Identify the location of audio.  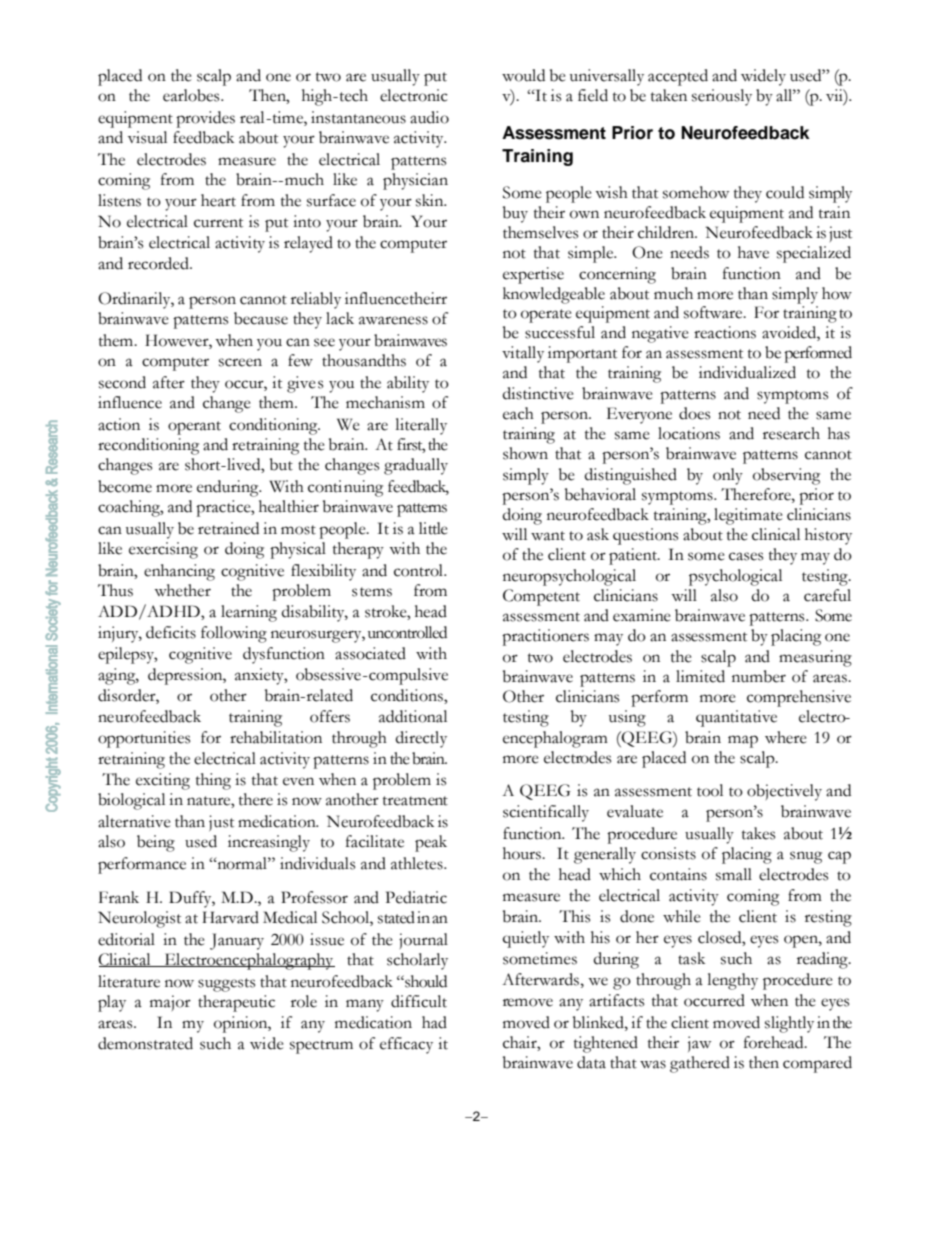
(429, 117).
